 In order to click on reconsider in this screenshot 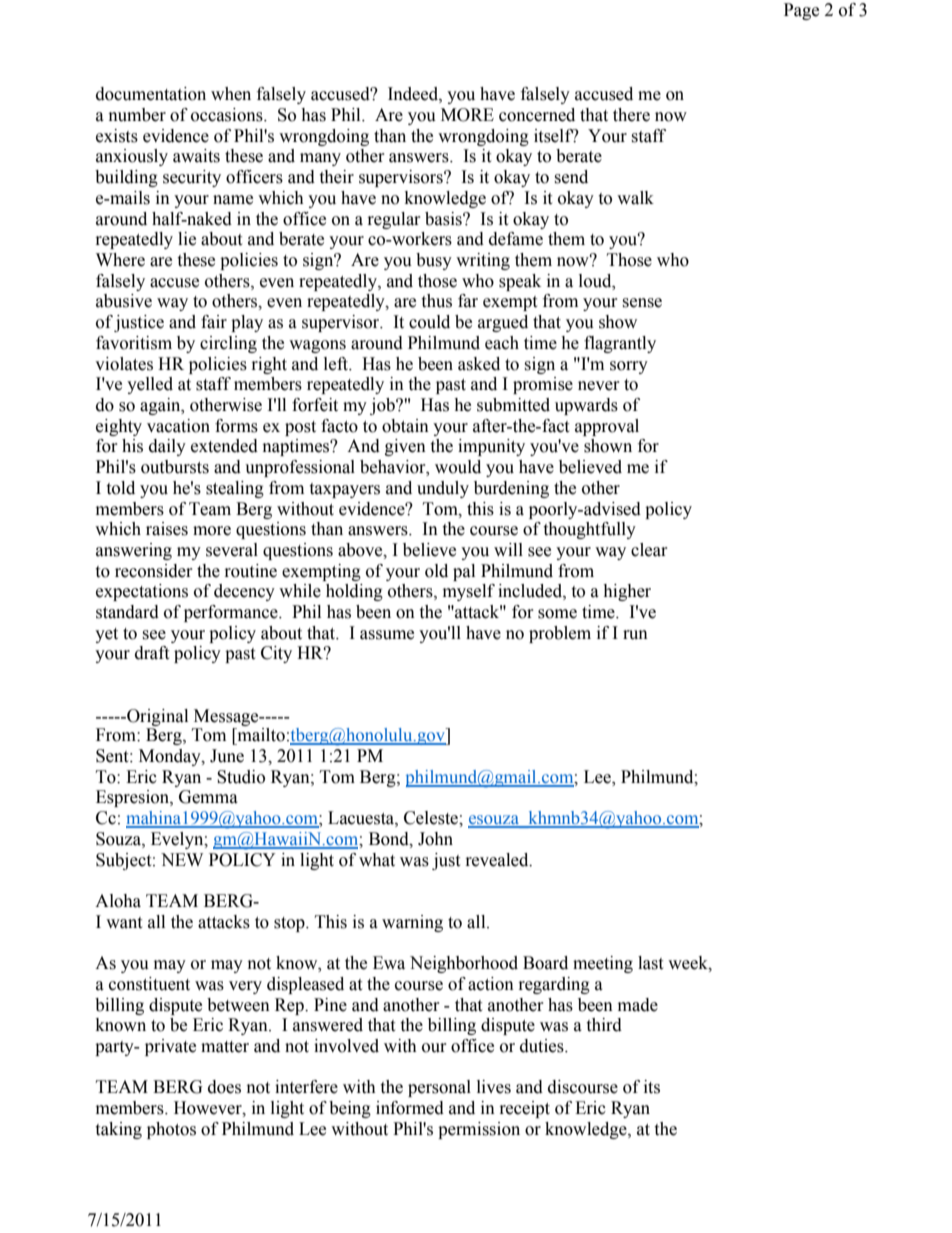, I will do `click(154, 571)`.
